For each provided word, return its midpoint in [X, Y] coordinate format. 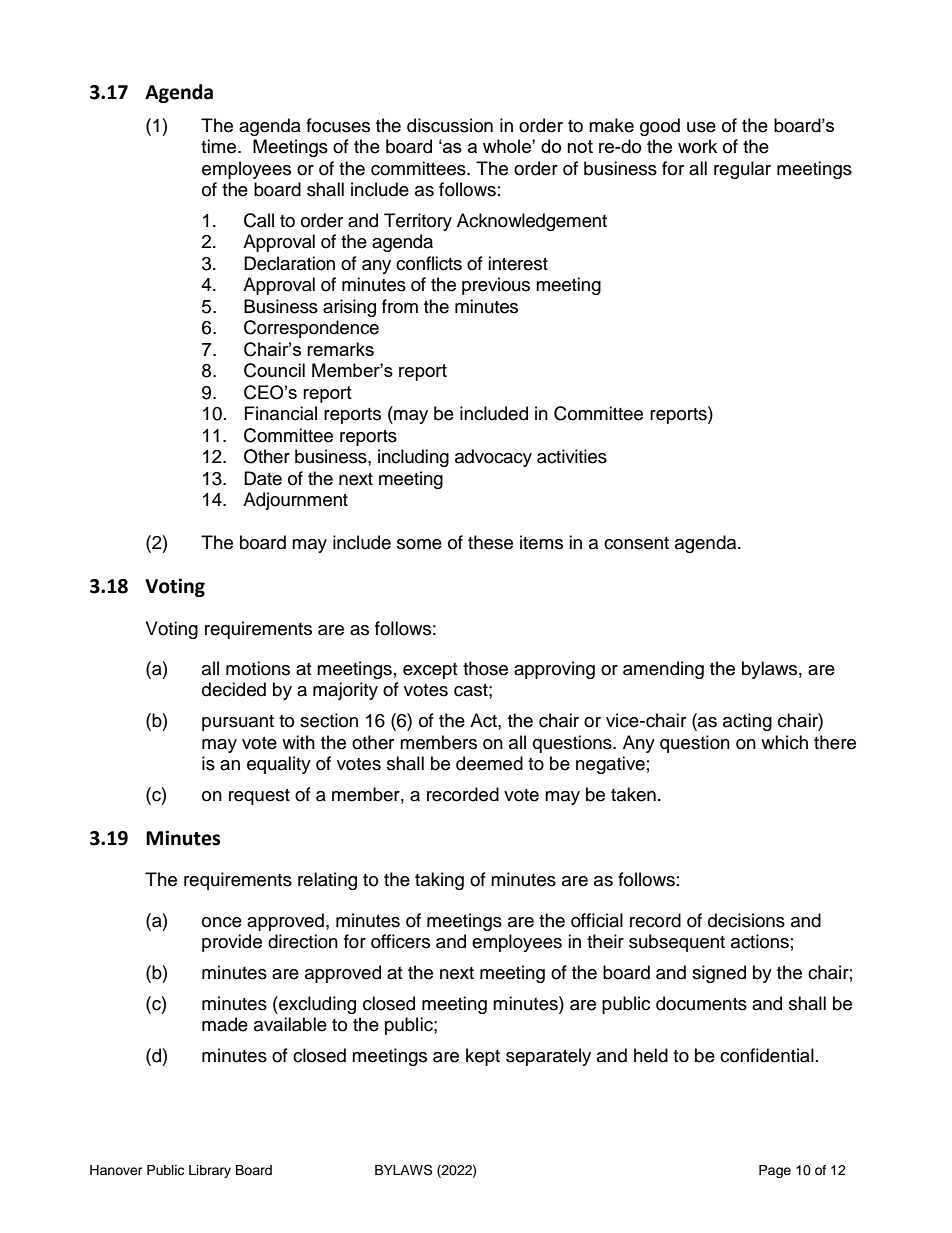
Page [775, 1171]
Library [210, 1171]
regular [742, 170]
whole [508, 146]
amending [663, 670]
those [485, 668]
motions [258, 668]
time [220, 146]
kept [483, 1057]
